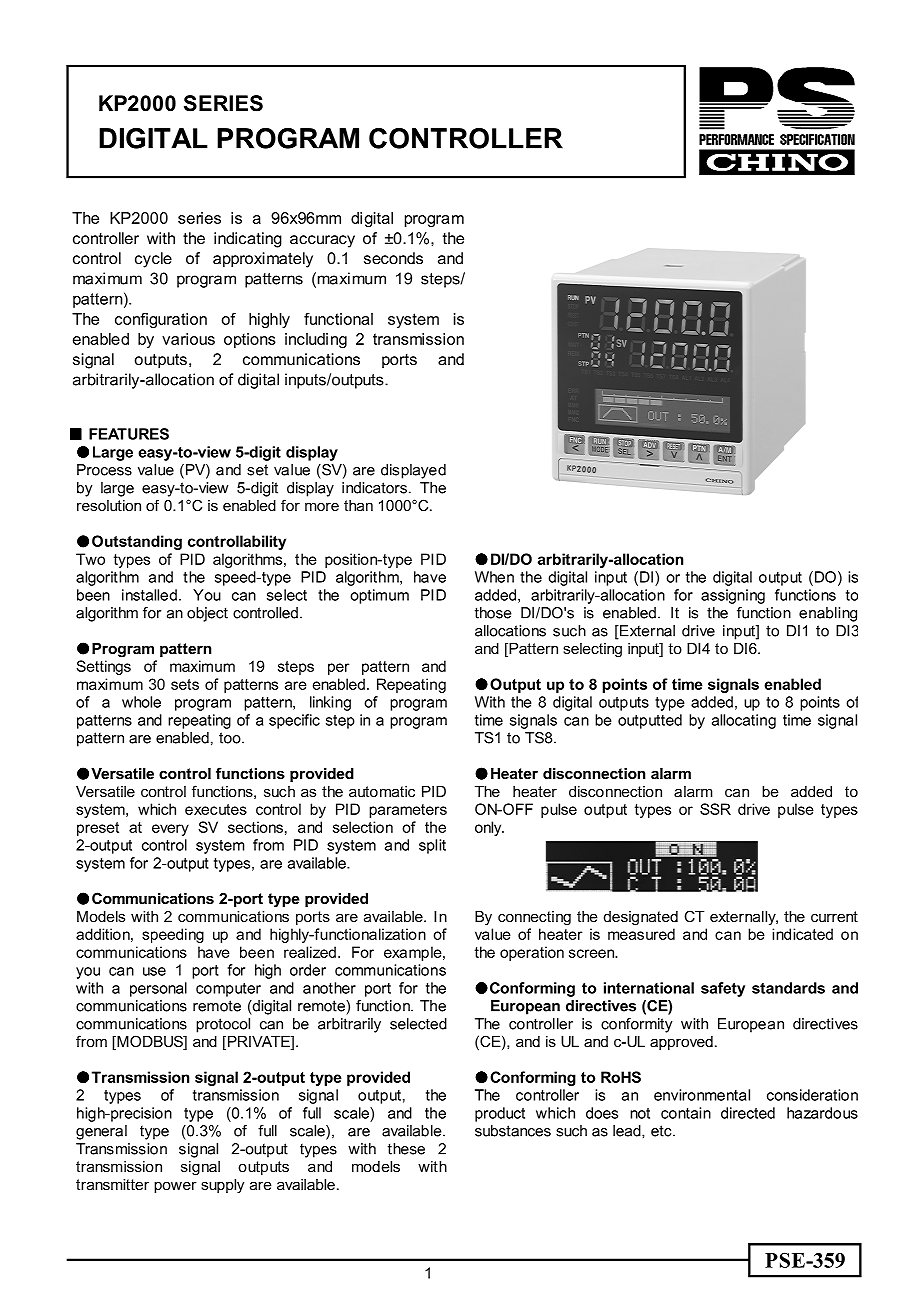  What do you see at coordinates (109, 505) in the screenshot?
I see `resolution` at bounding box center [109, 505].
